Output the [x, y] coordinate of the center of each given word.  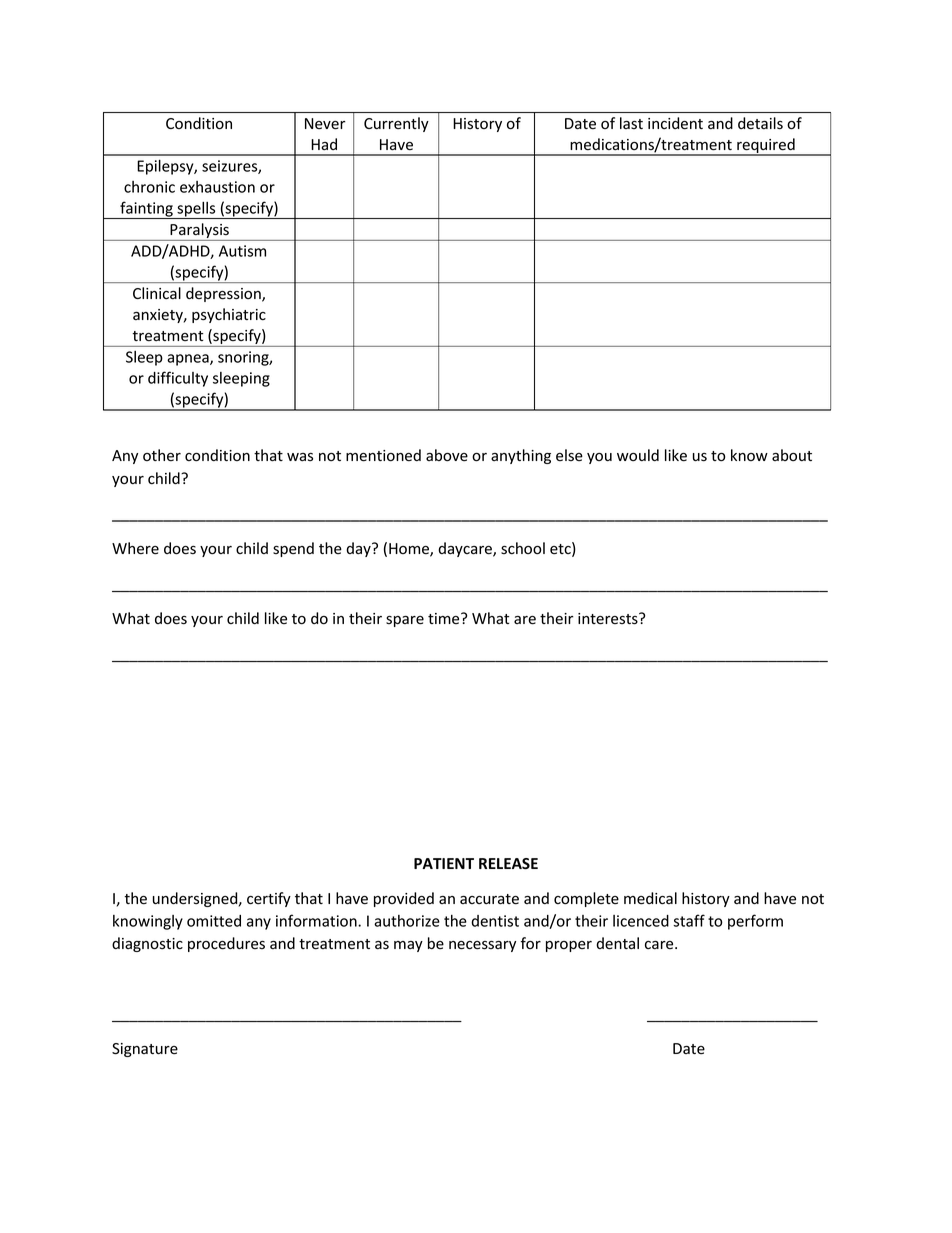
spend [293, 549]
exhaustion [217, 187]
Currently [396, 124]
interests [609, 619]
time [445, 618]
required [766, 147]
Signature [145, 1050]
